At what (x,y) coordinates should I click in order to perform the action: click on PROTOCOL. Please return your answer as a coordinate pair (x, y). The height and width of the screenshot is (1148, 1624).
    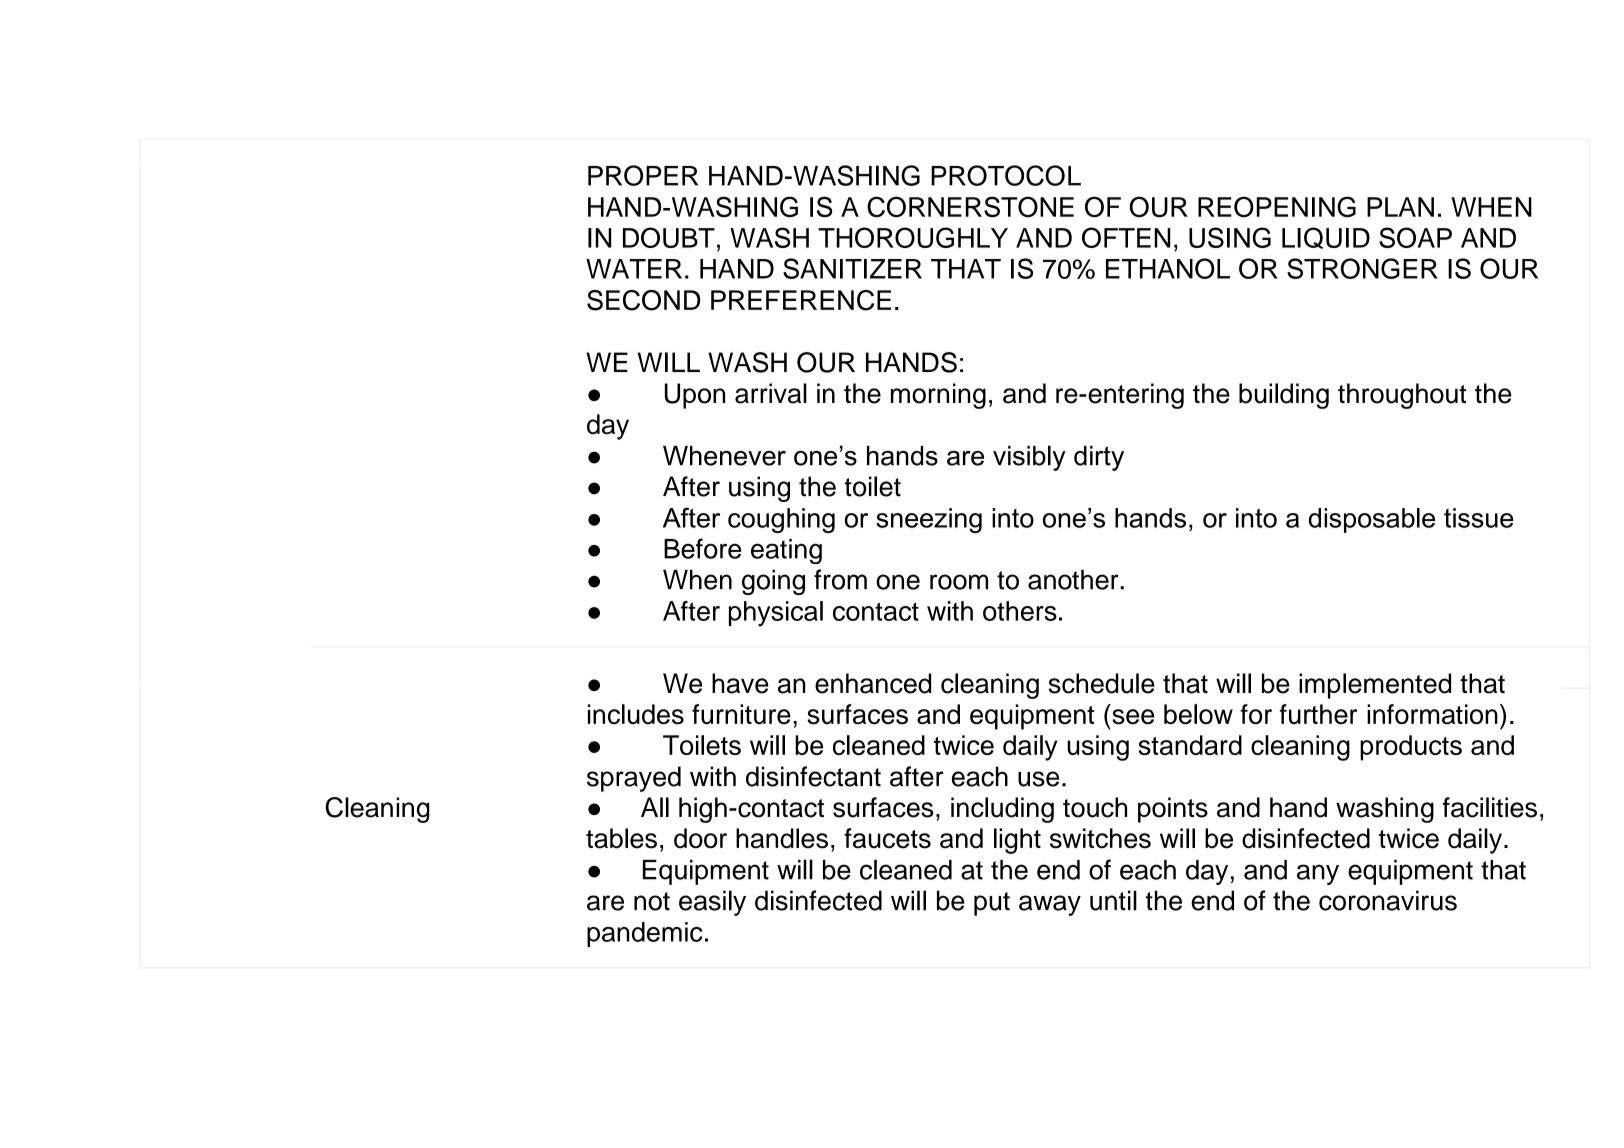
    Looking at the image, I should click on (1006, 175).
